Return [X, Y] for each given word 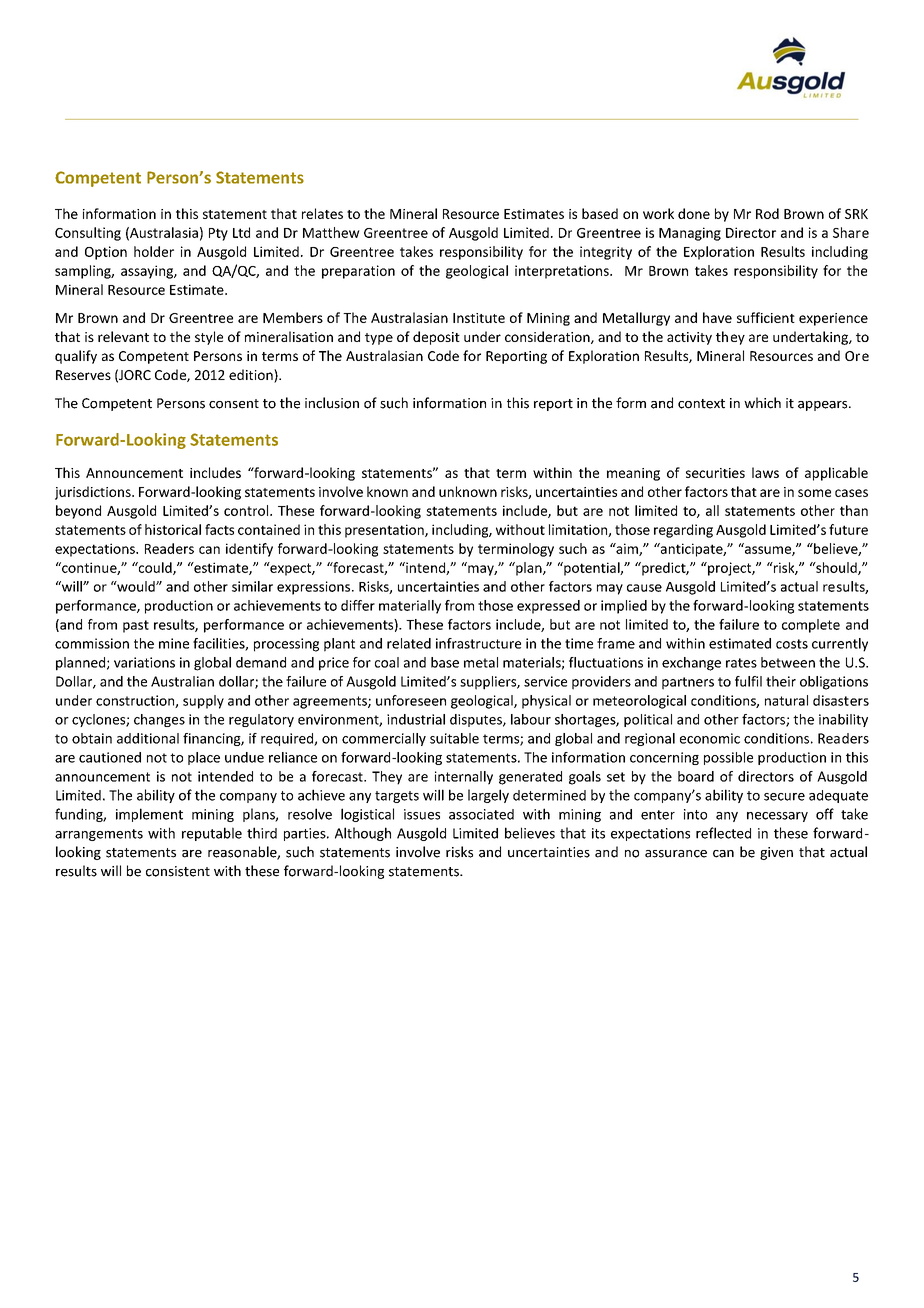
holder [154, 251]
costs [792, 644]
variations [144, 662]
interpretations [563, 272]
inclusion [332, 403]
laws [765, 472]
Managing [690, 234]
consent [234, 404]
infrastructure [478, 643]
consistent [178, 871]
